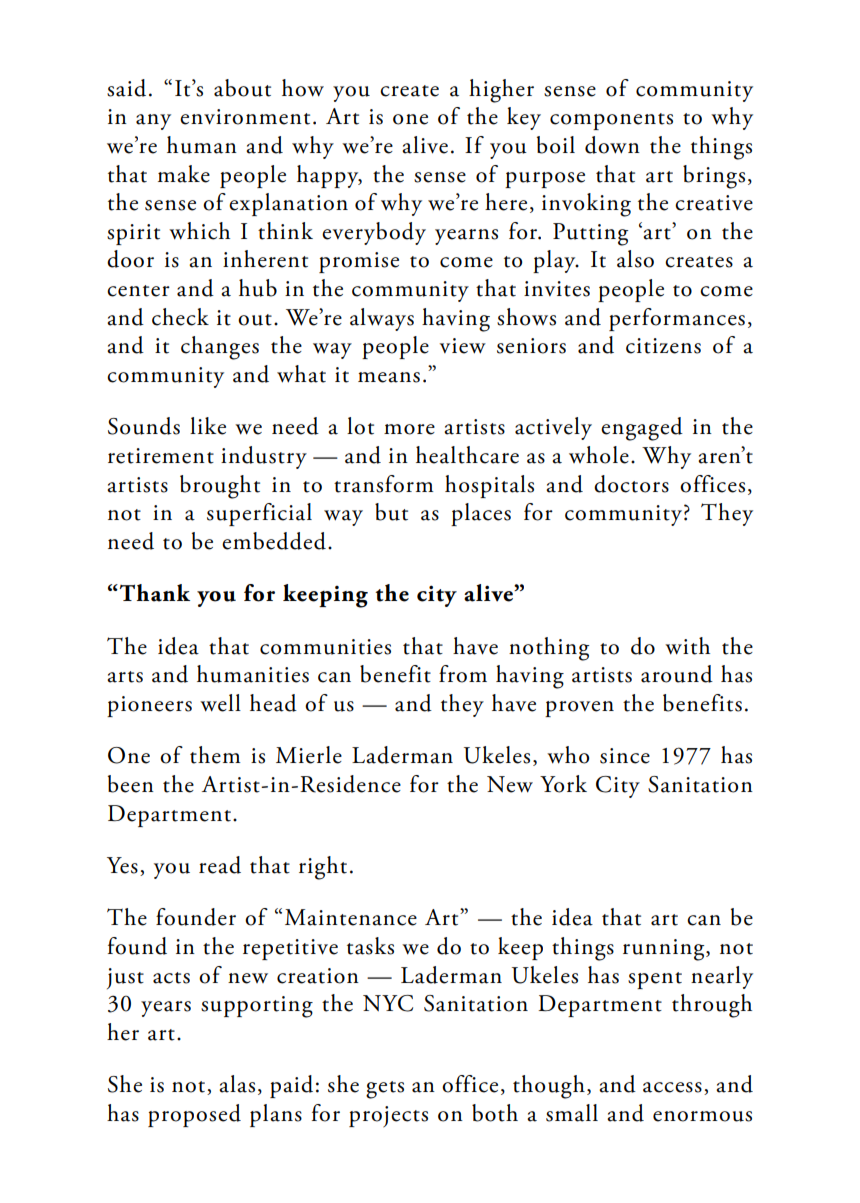 The height and width of the image is (1203, 860). What do you see at coordinates (501, 91) in the image?
I see `higher` at bounding box center [501, 91].
